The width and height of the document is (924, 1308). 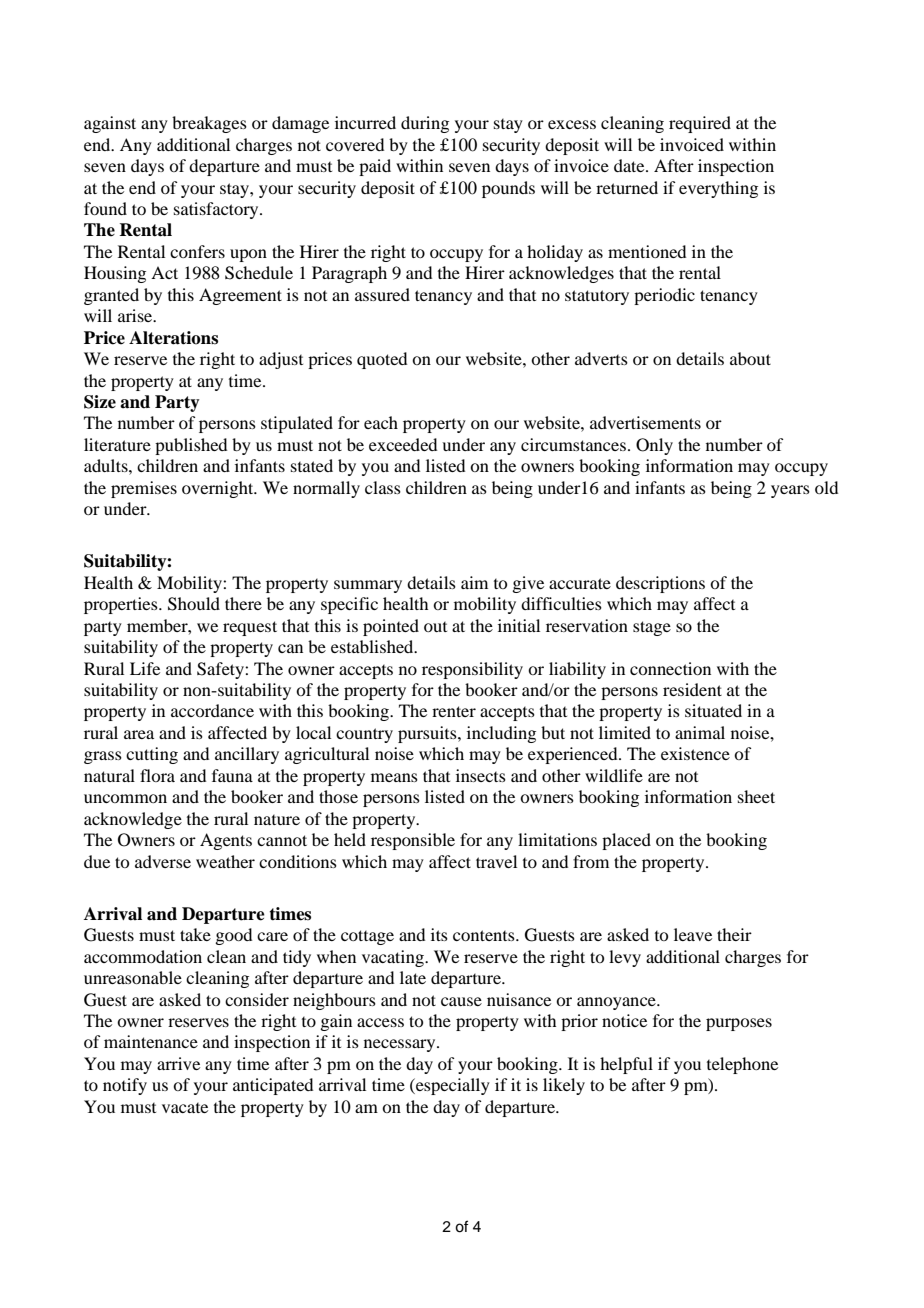 I want to click on arrive, so click(x=178, y=1063).
